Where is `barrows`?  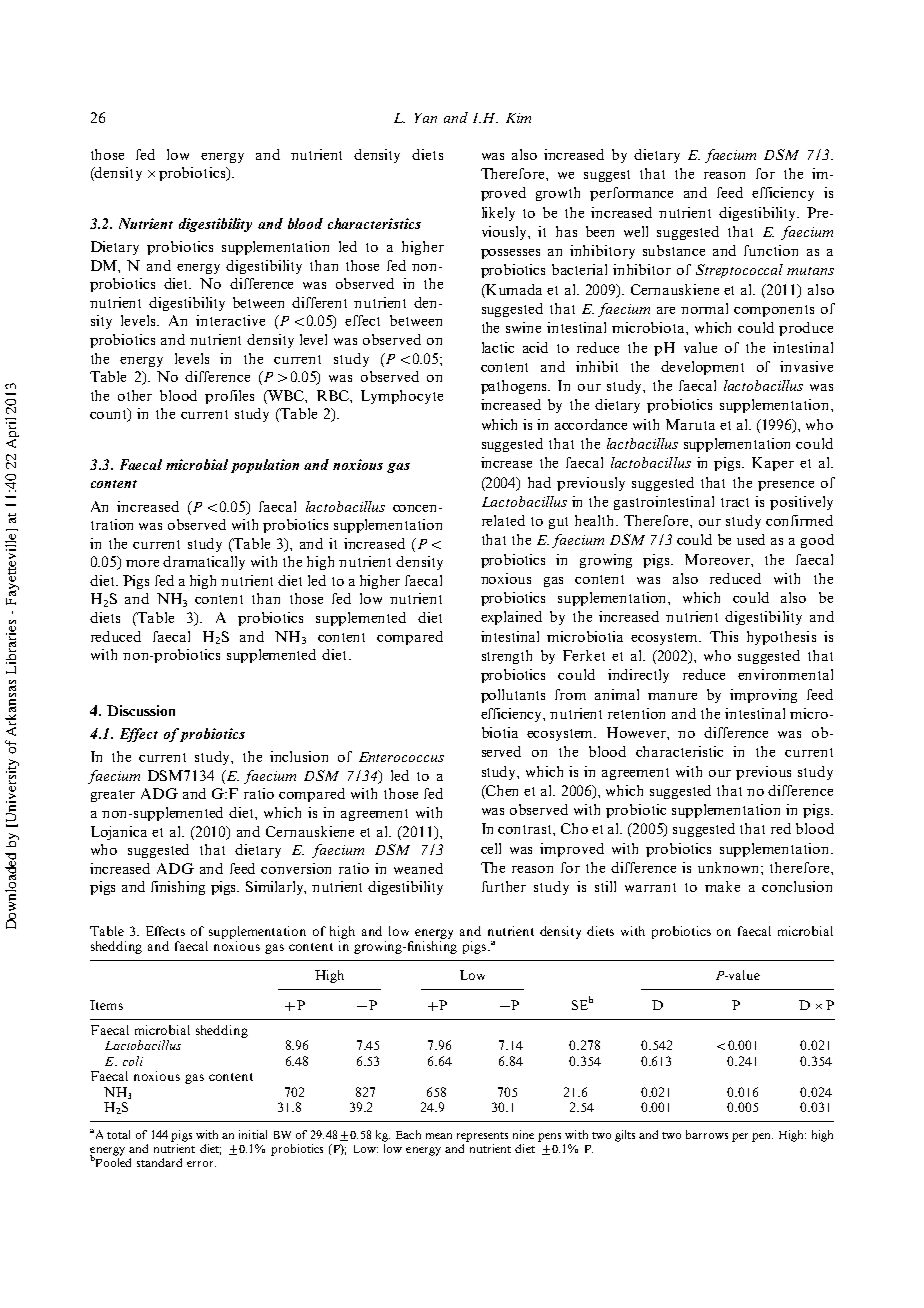 barrows is located at coordinates (707, 1134).
